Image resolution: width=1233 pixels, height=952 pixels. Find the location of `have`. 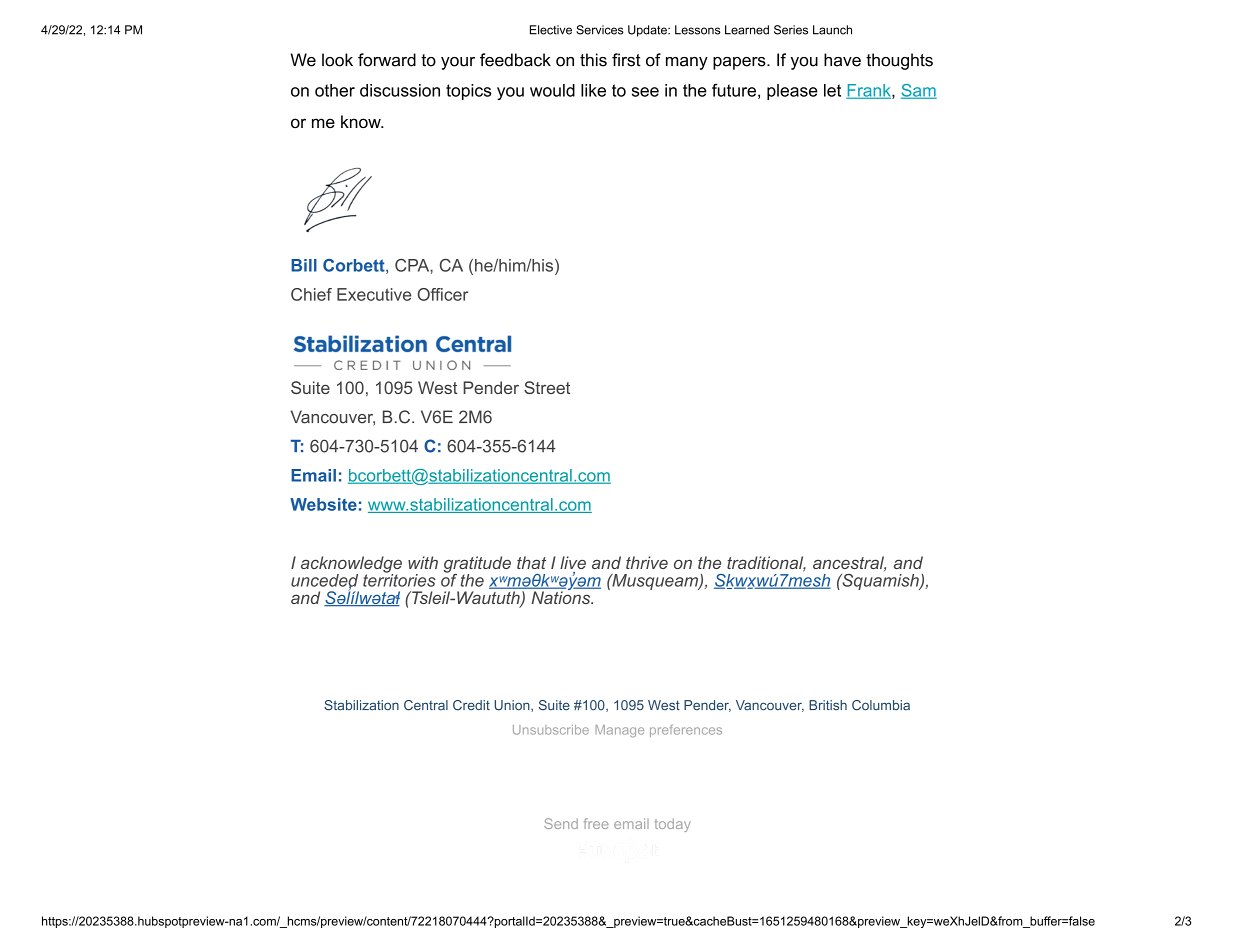

have is located at coordinates (842, 60).
